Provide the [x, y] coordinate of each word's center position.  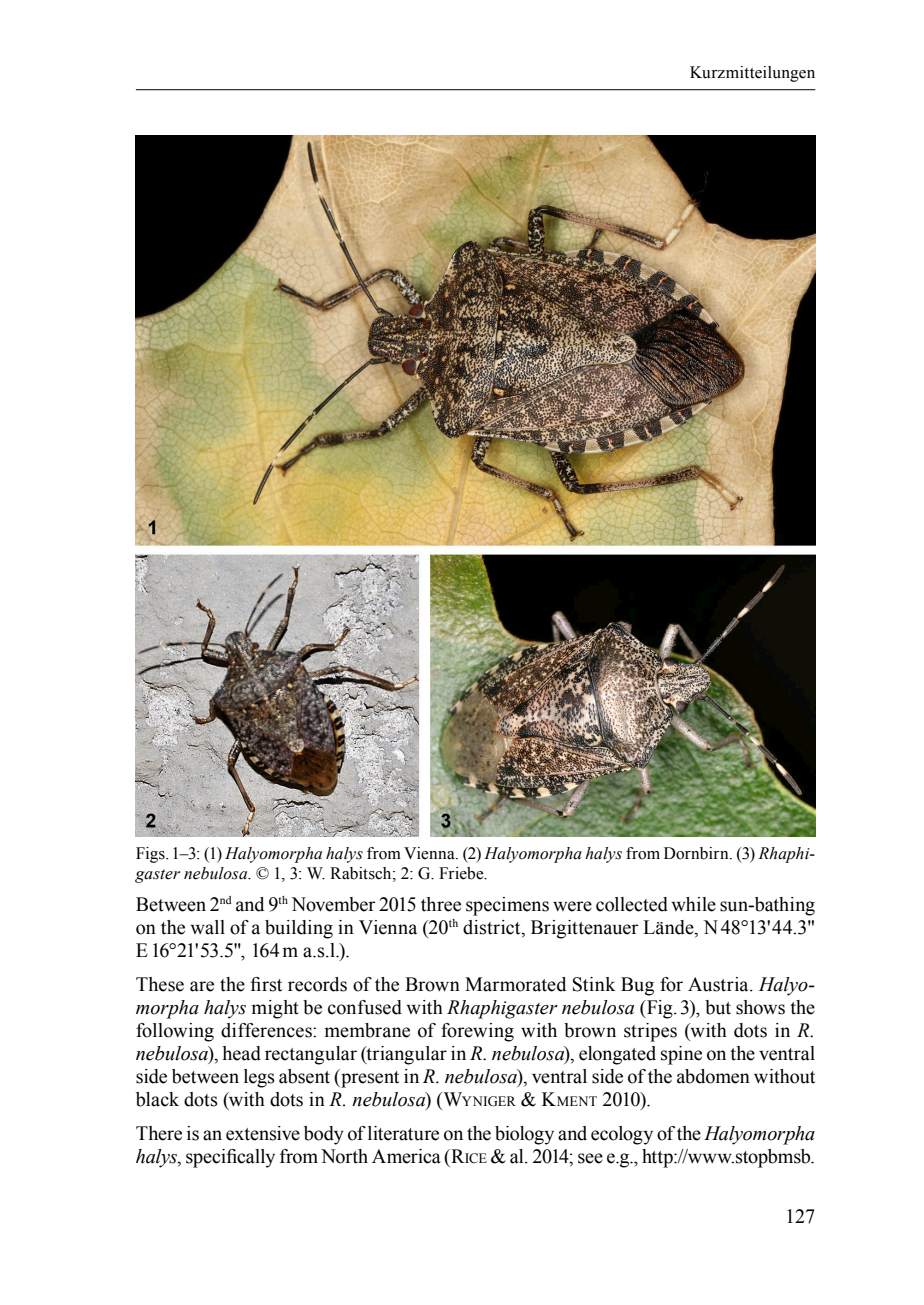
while [693, 904]
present [369, 1078]
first [266, 984]
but [718, 1007]
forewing [477, 1032]
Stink [594, 984]
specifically [230, 1158]
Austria [719, 984]
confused [365, 1007]
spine [681, 1055]
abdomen [713, 1076]
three [441, 904]
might [275, 1009]
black [157, 1099]
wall [207, 927]
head [241, 1053]
